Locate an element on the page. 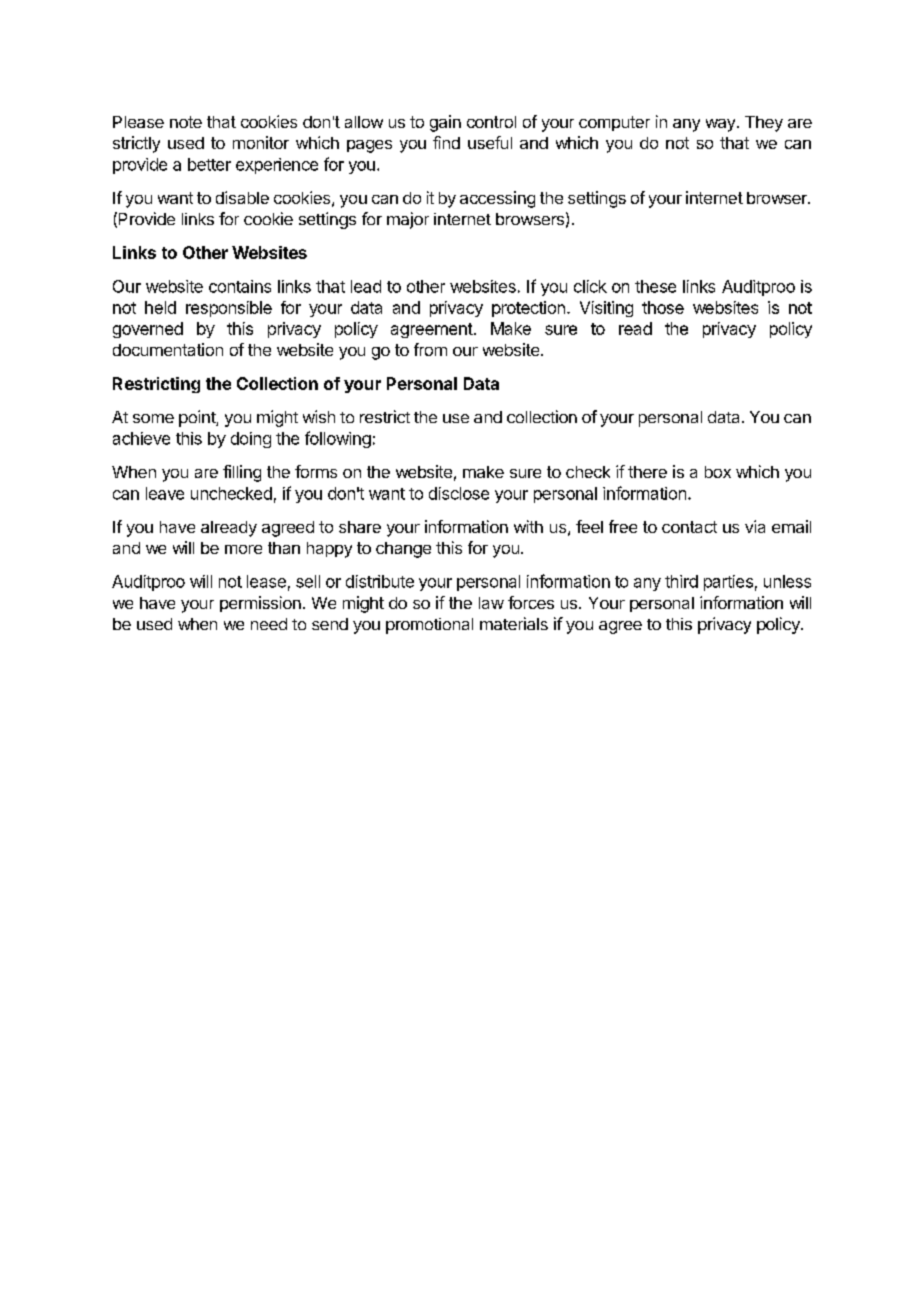  those is located at coordinates (663, 307).
